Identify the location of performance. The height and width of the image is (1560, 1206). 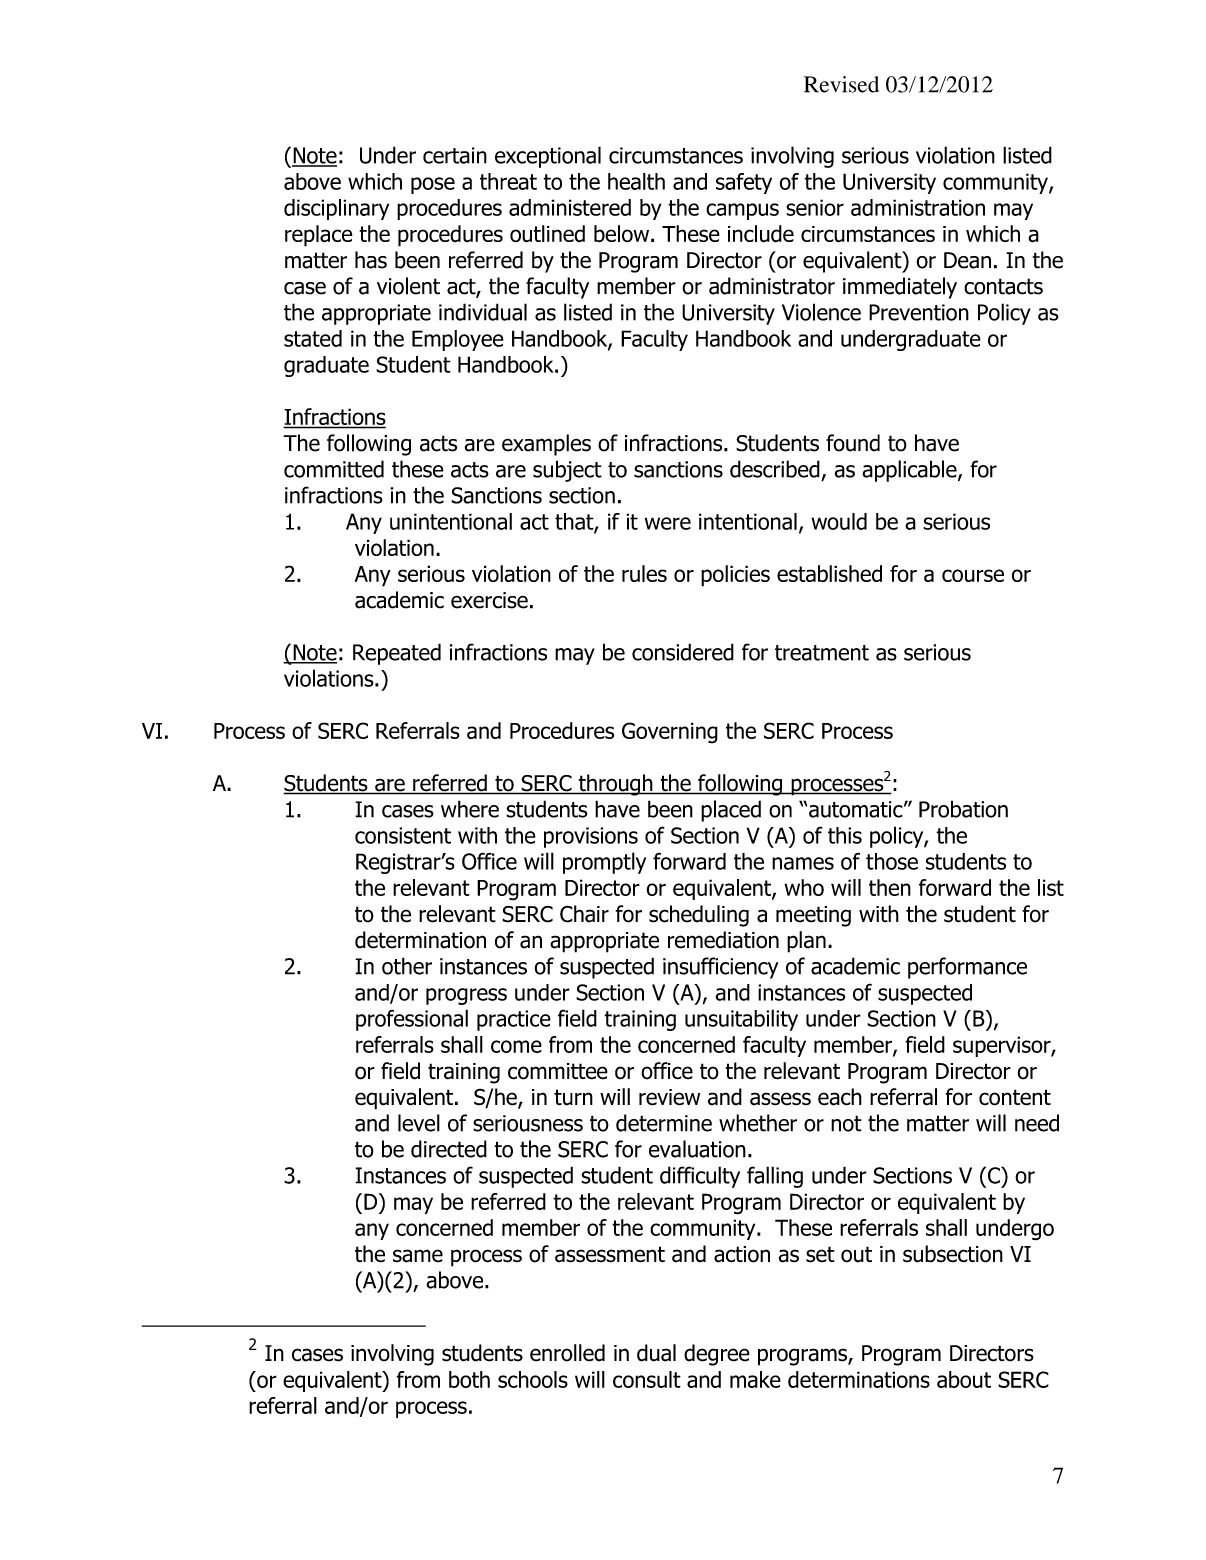
(967, 968).
